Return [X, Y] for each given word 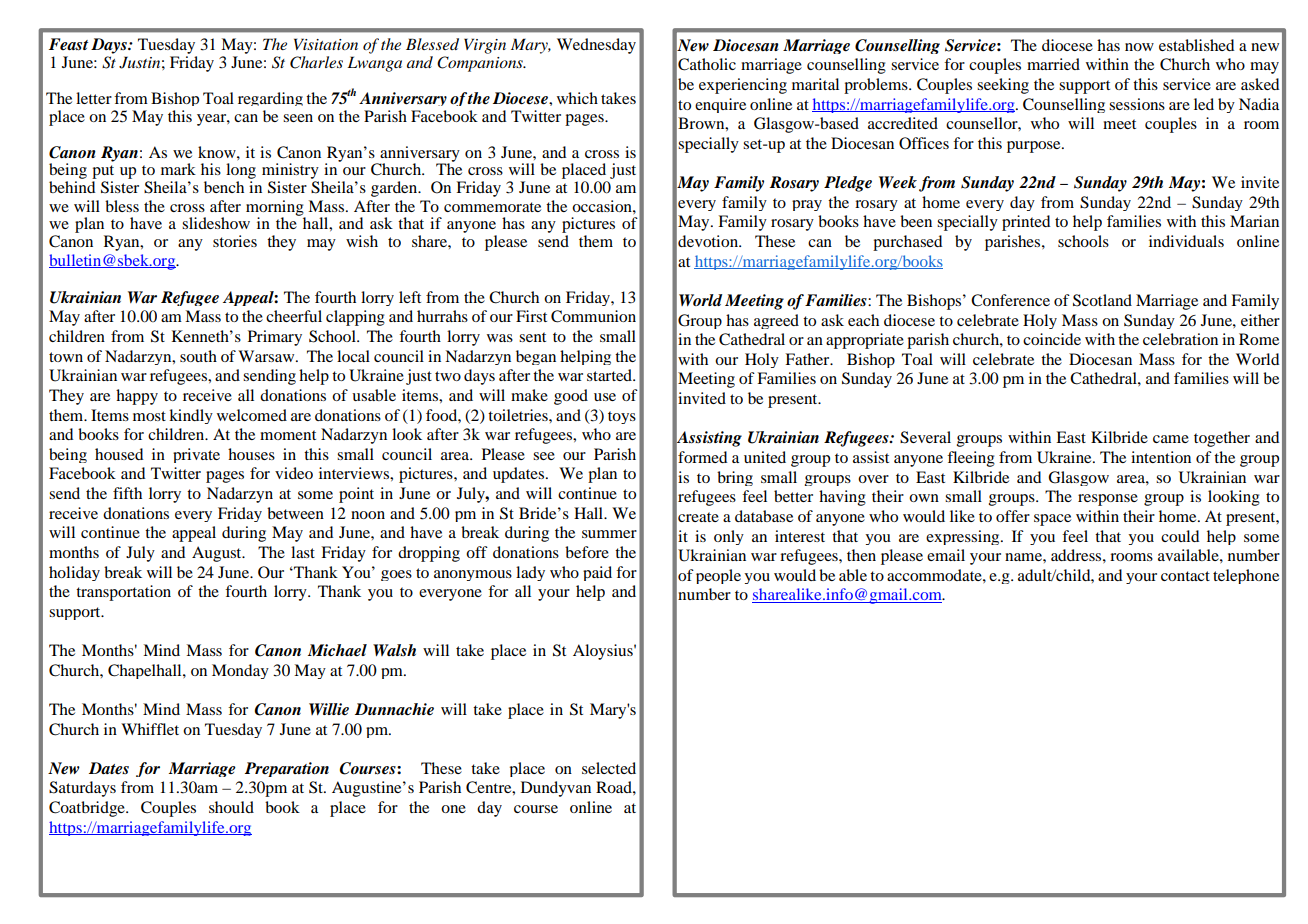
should [231, 807]
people [718, 576]
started [611, 375]
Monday [240, 671]
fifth [127, 493]
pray [807, 205]
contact [1185, 576]
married [1053, 64]
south [198, 356]
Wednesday [596, 46]
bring [735, 478]
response [1108, 500]
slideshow [216, 223]
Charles [316, 62]
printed [1026, 223]
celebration [1180, 339]
